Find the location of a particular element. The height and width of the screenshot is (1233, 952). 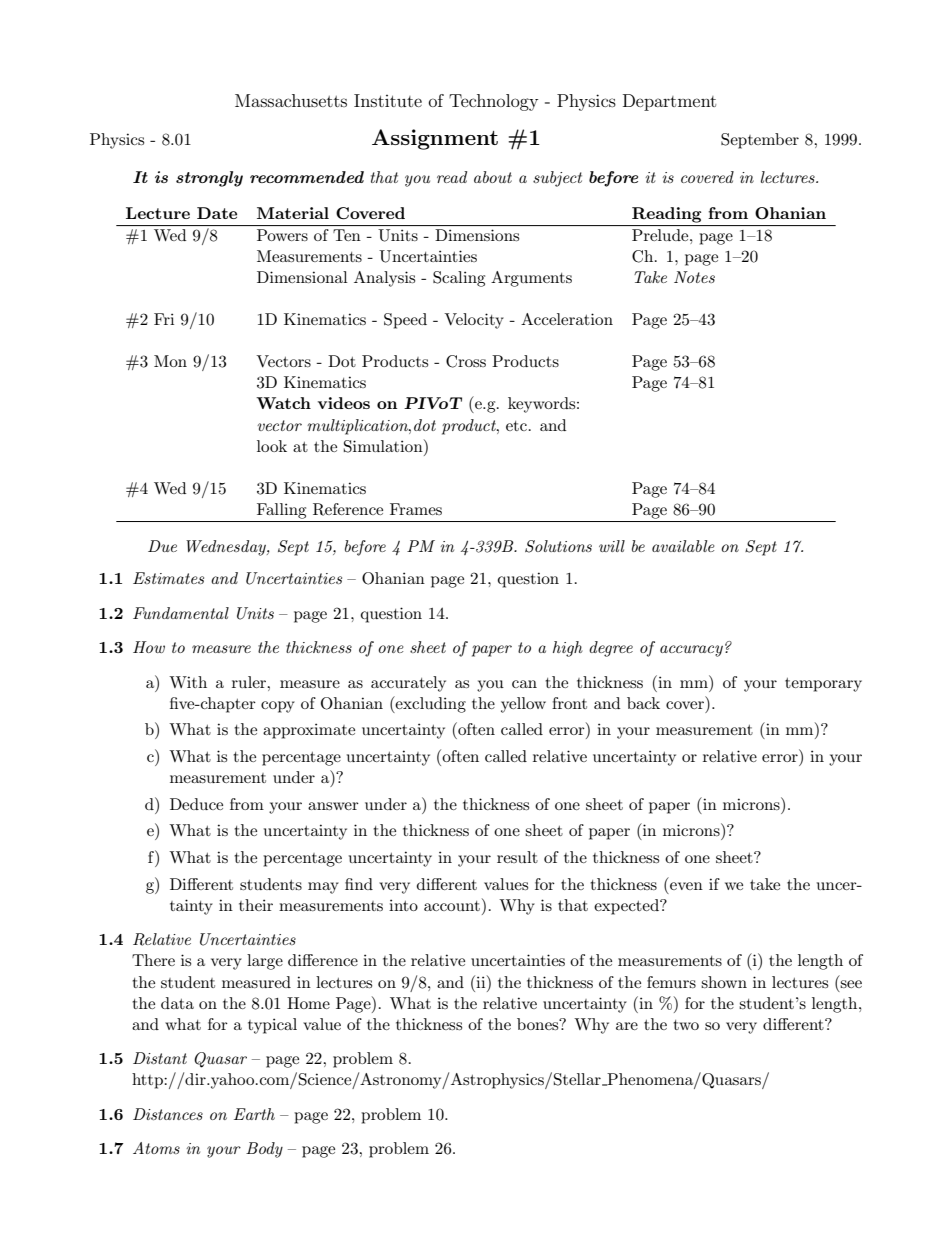

Technology is located at coordinates (493, 102).
